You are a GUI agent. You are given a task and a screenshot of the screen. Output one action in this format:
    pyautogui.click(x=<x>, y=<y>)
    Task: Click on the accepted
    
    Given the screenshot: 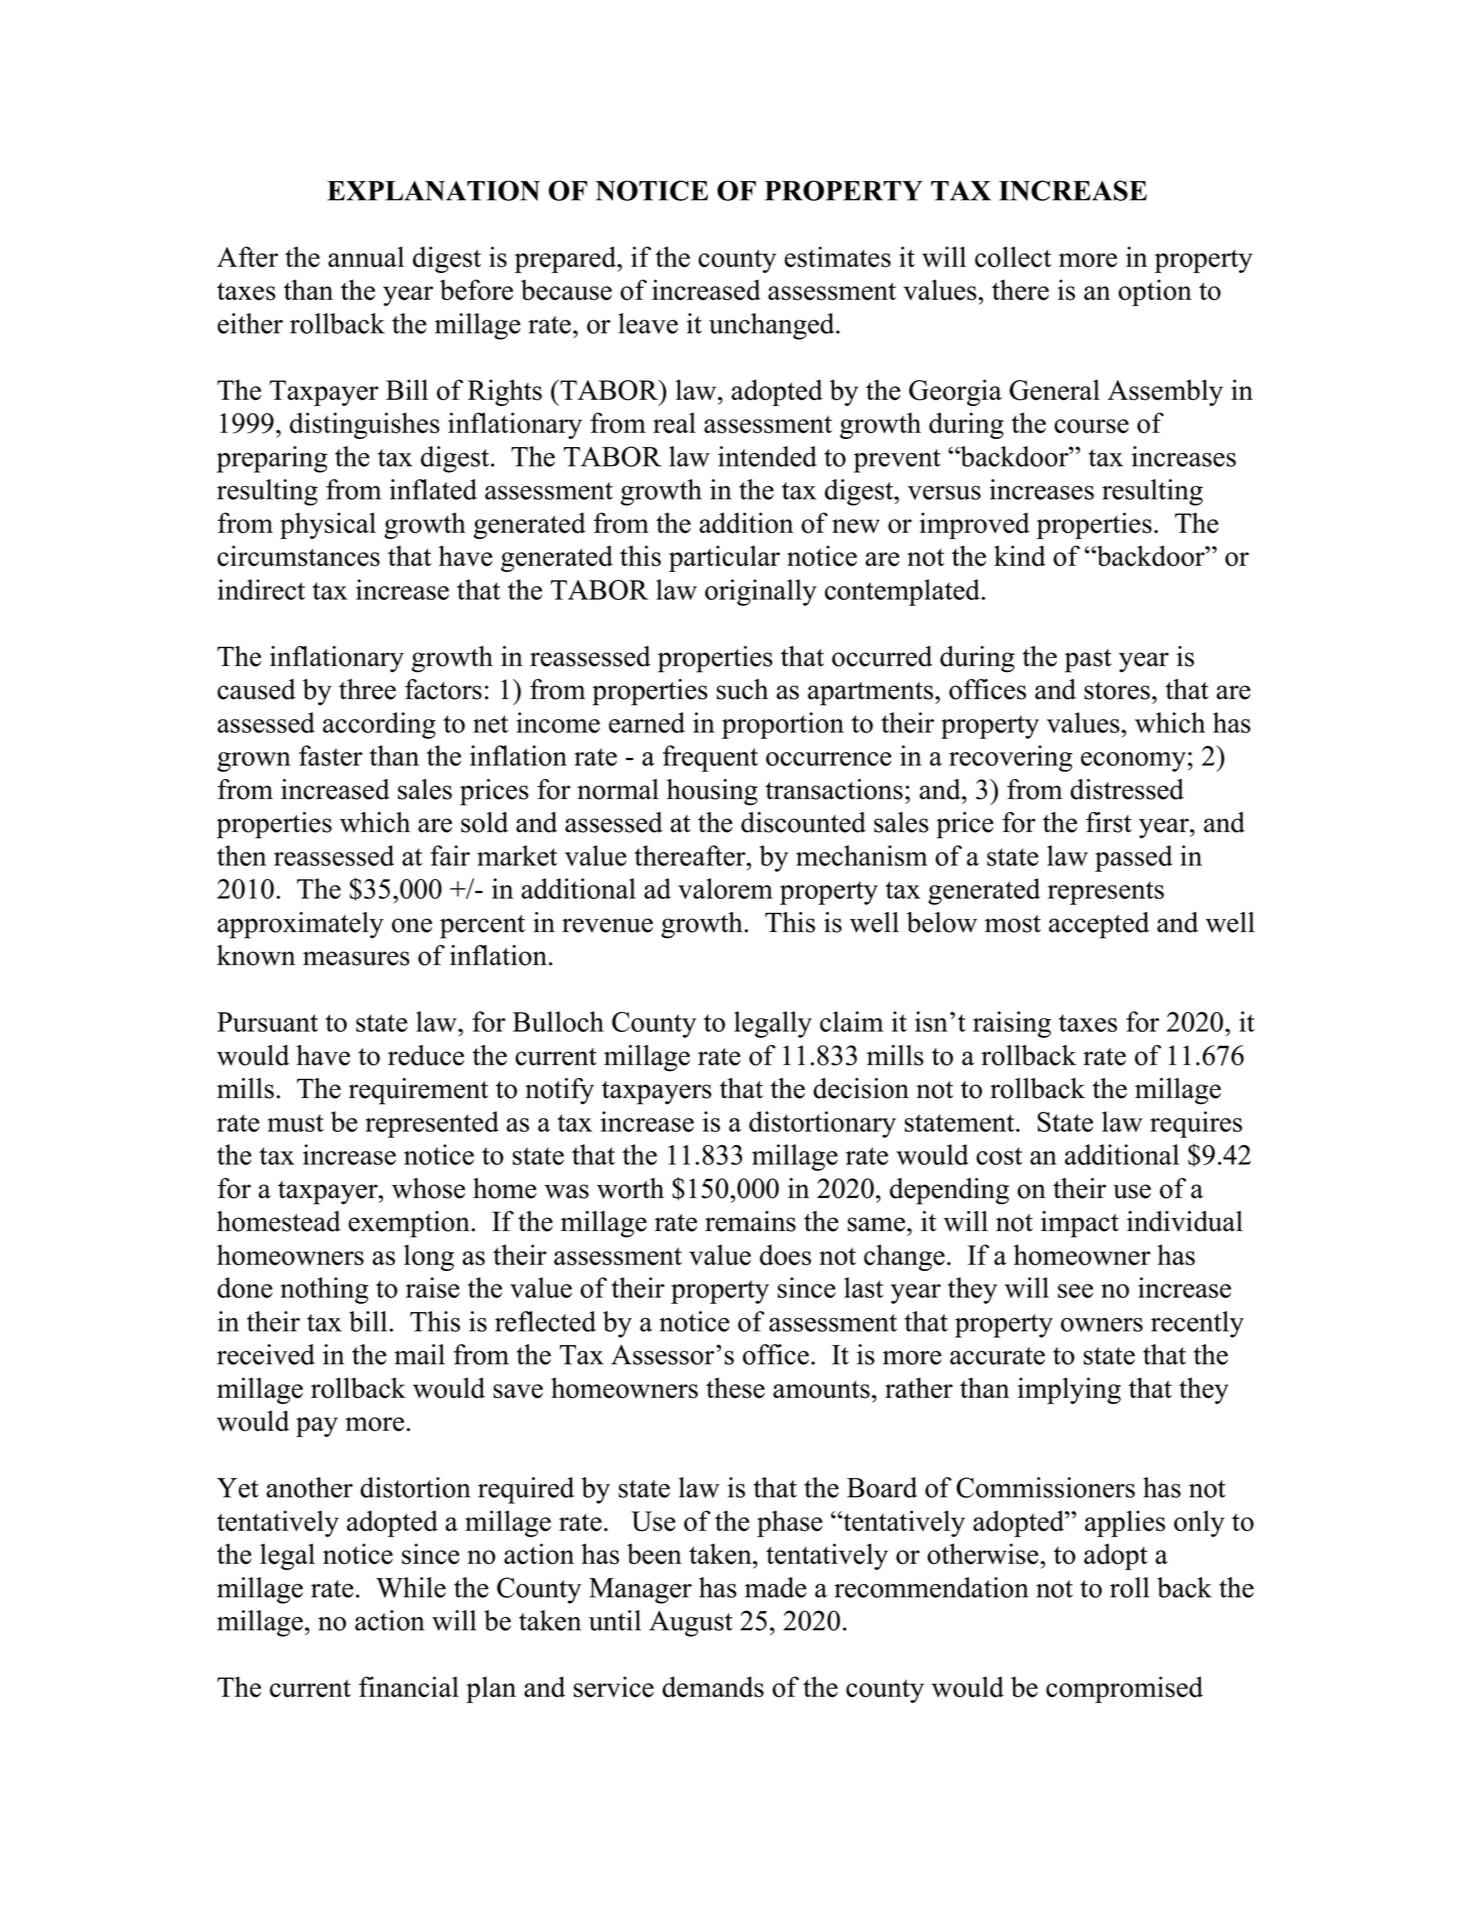 What is the action you would take?
    pyautogui.click(x=1099, y=925)
